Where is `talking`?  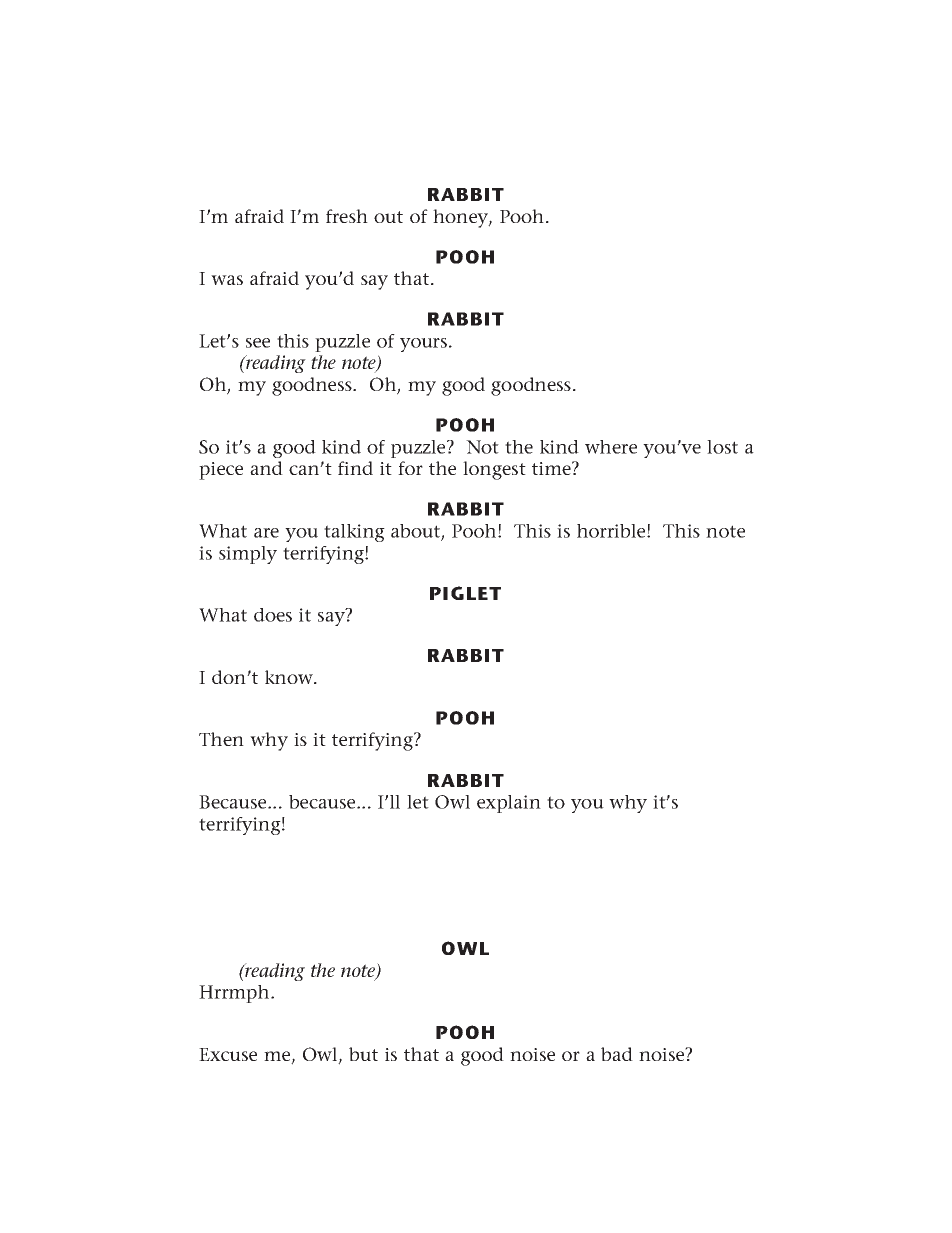 talking is located at coordinates (354, 533).
